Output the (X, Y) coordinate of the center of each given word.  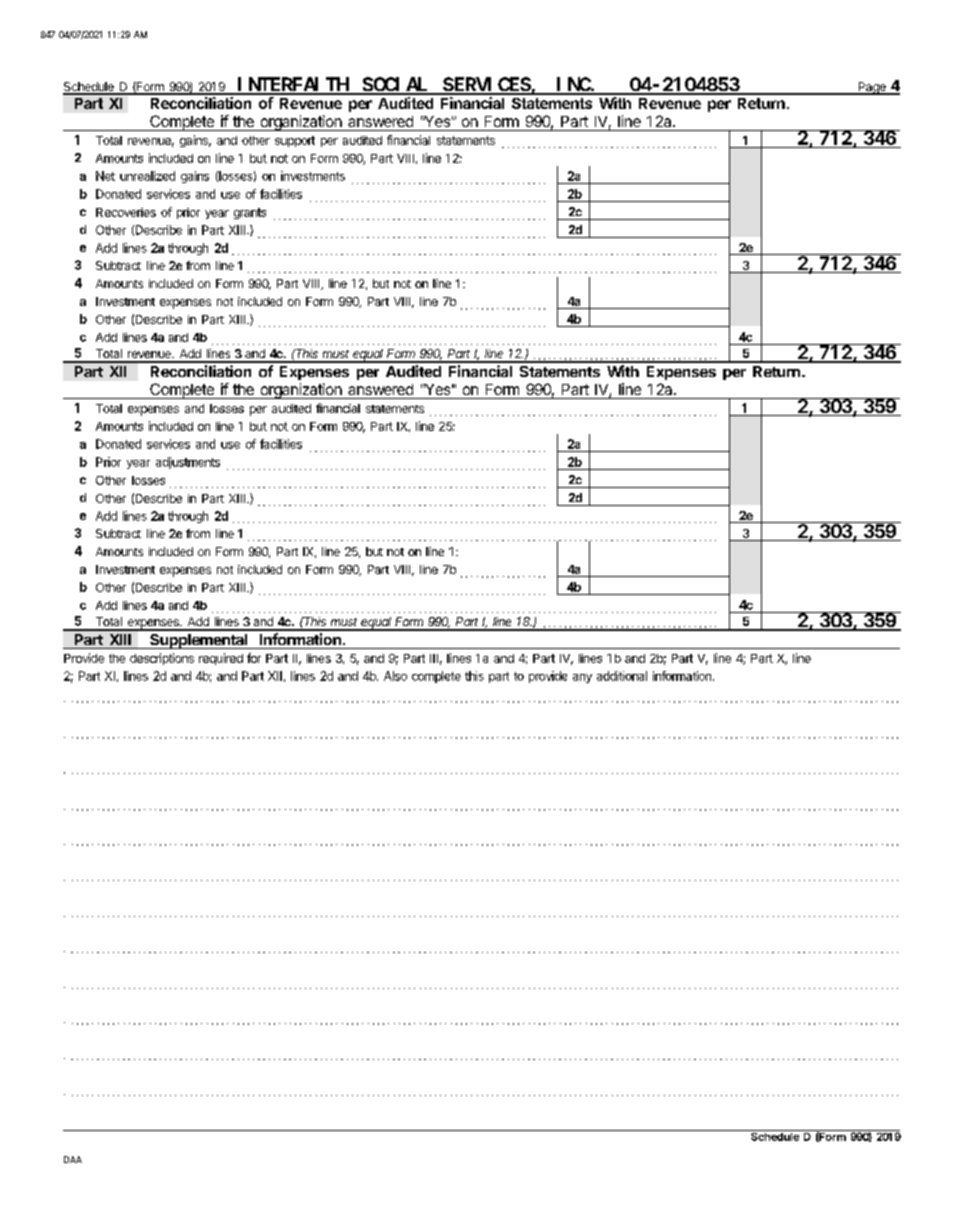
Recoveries (126, 212)
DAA (73, 1159)
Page (872, 88)
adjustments (188, 463)
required (221, 659)
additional (622, 676)
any (582, 678)
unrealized (147, 176)
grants (250, 213)
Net (105, 176)
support (295, 141)
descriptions (162, 659)
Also (395, 676)
